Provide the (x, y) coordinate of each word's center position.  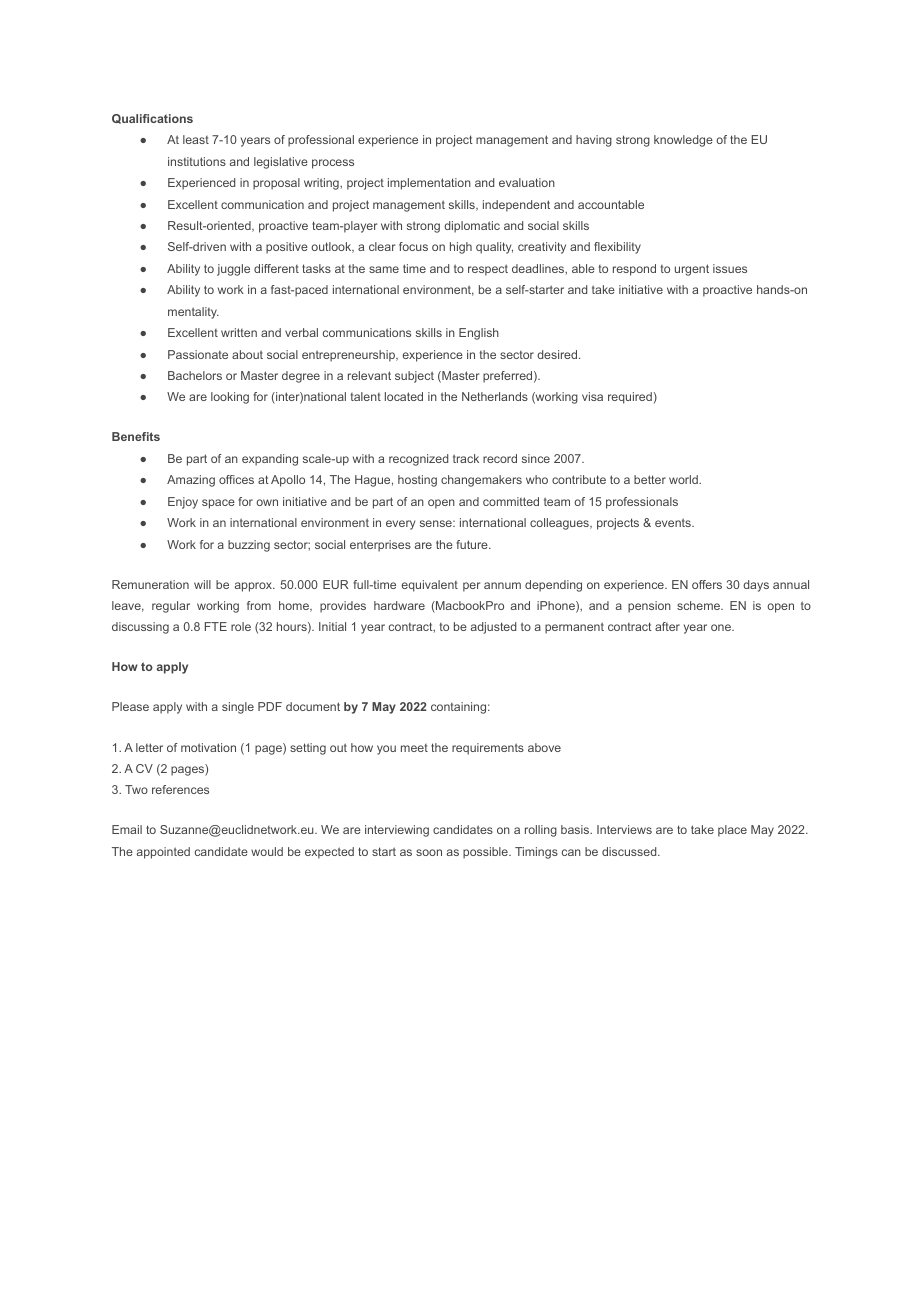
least (196, 139)
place (732, 831)
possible (486, 853)
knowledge (683, 141)
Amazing (191, 481)
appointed (163, 853)
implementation (429, 184)
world (684, 479)
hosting (417, 481)
